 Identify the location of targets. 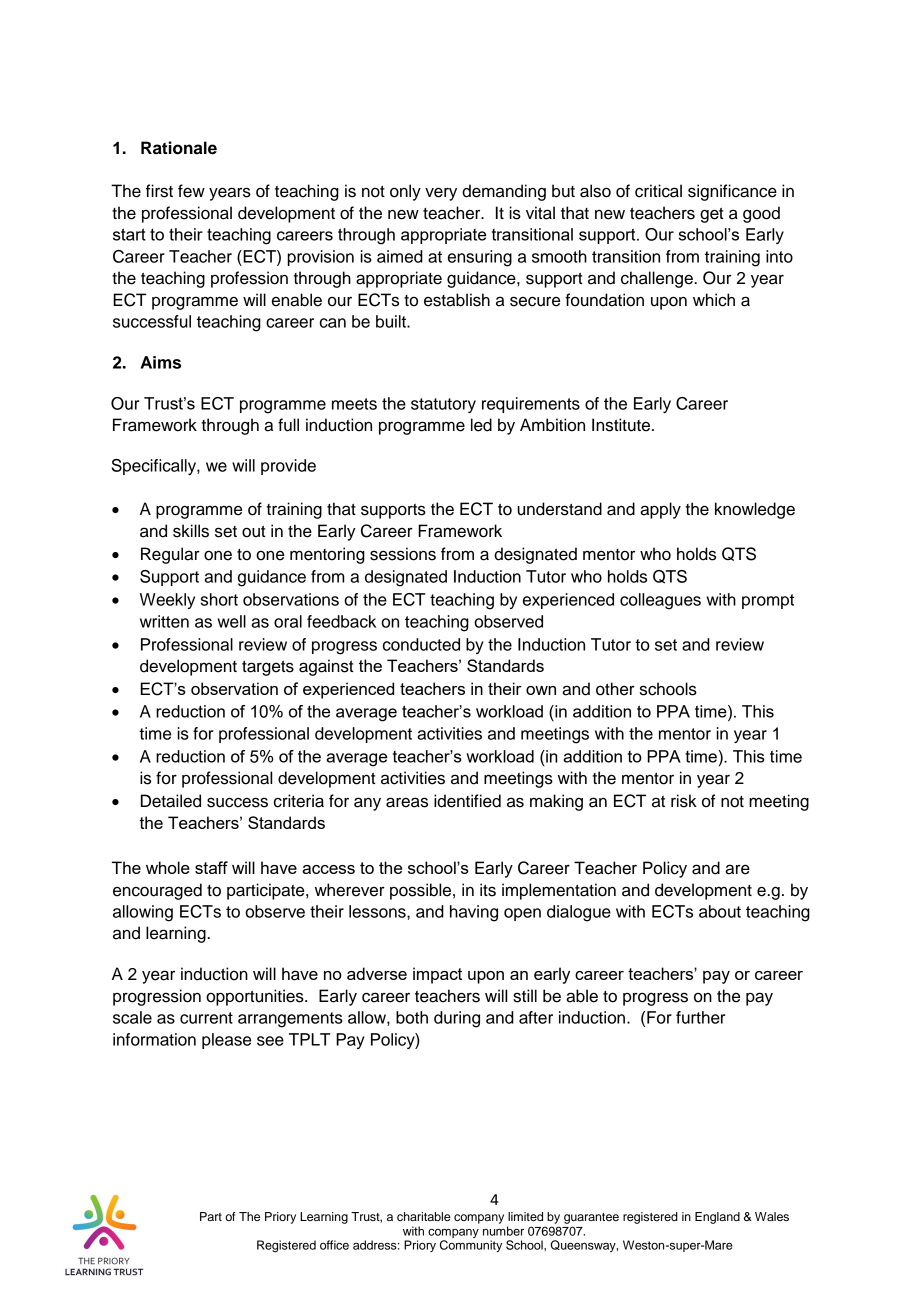
(268, 668).
